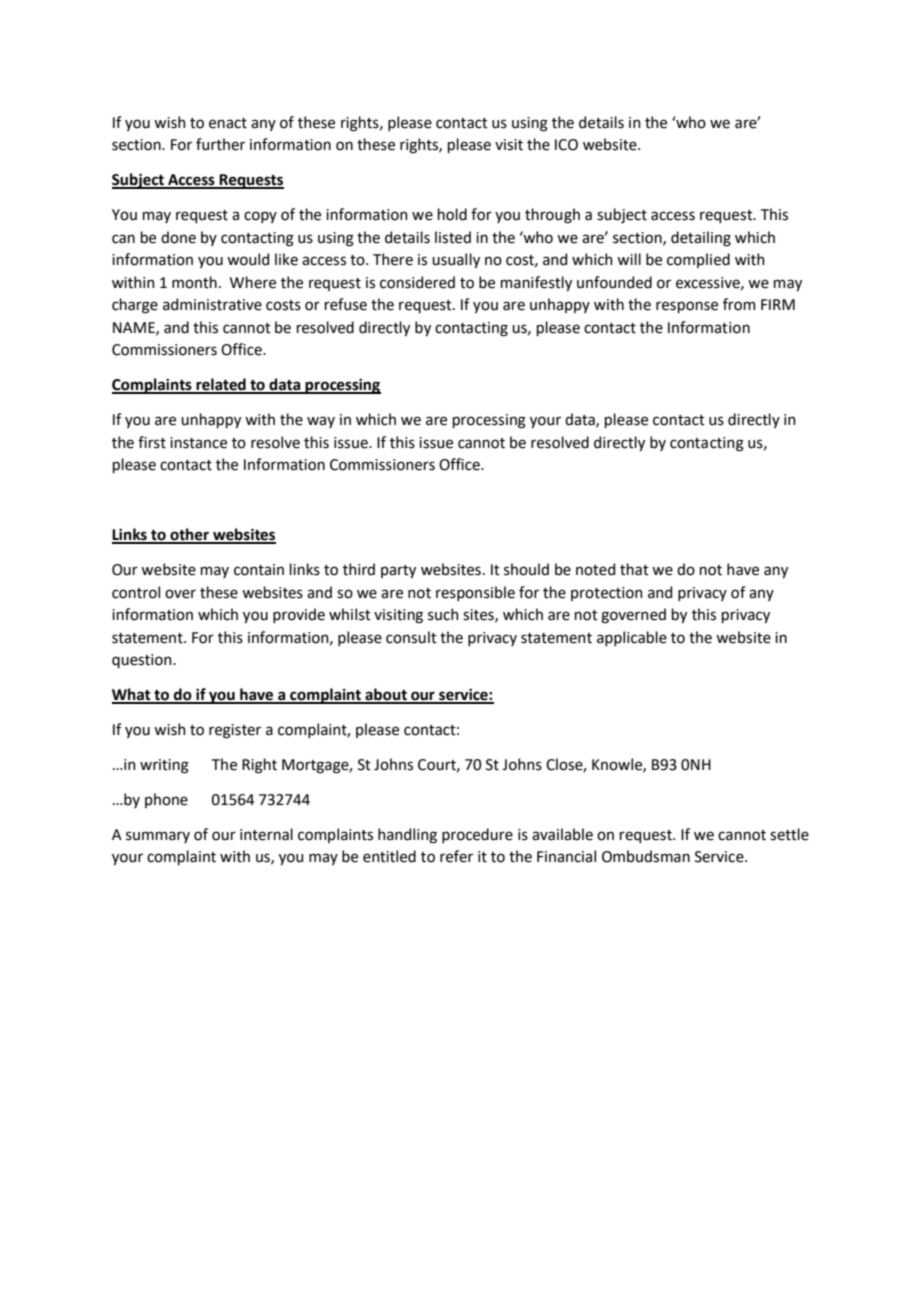 This page has width=924, height=1307. What do you see at coordinates (477, 835) in the page?
I see `procedure` at bounding box center [477, 835].
